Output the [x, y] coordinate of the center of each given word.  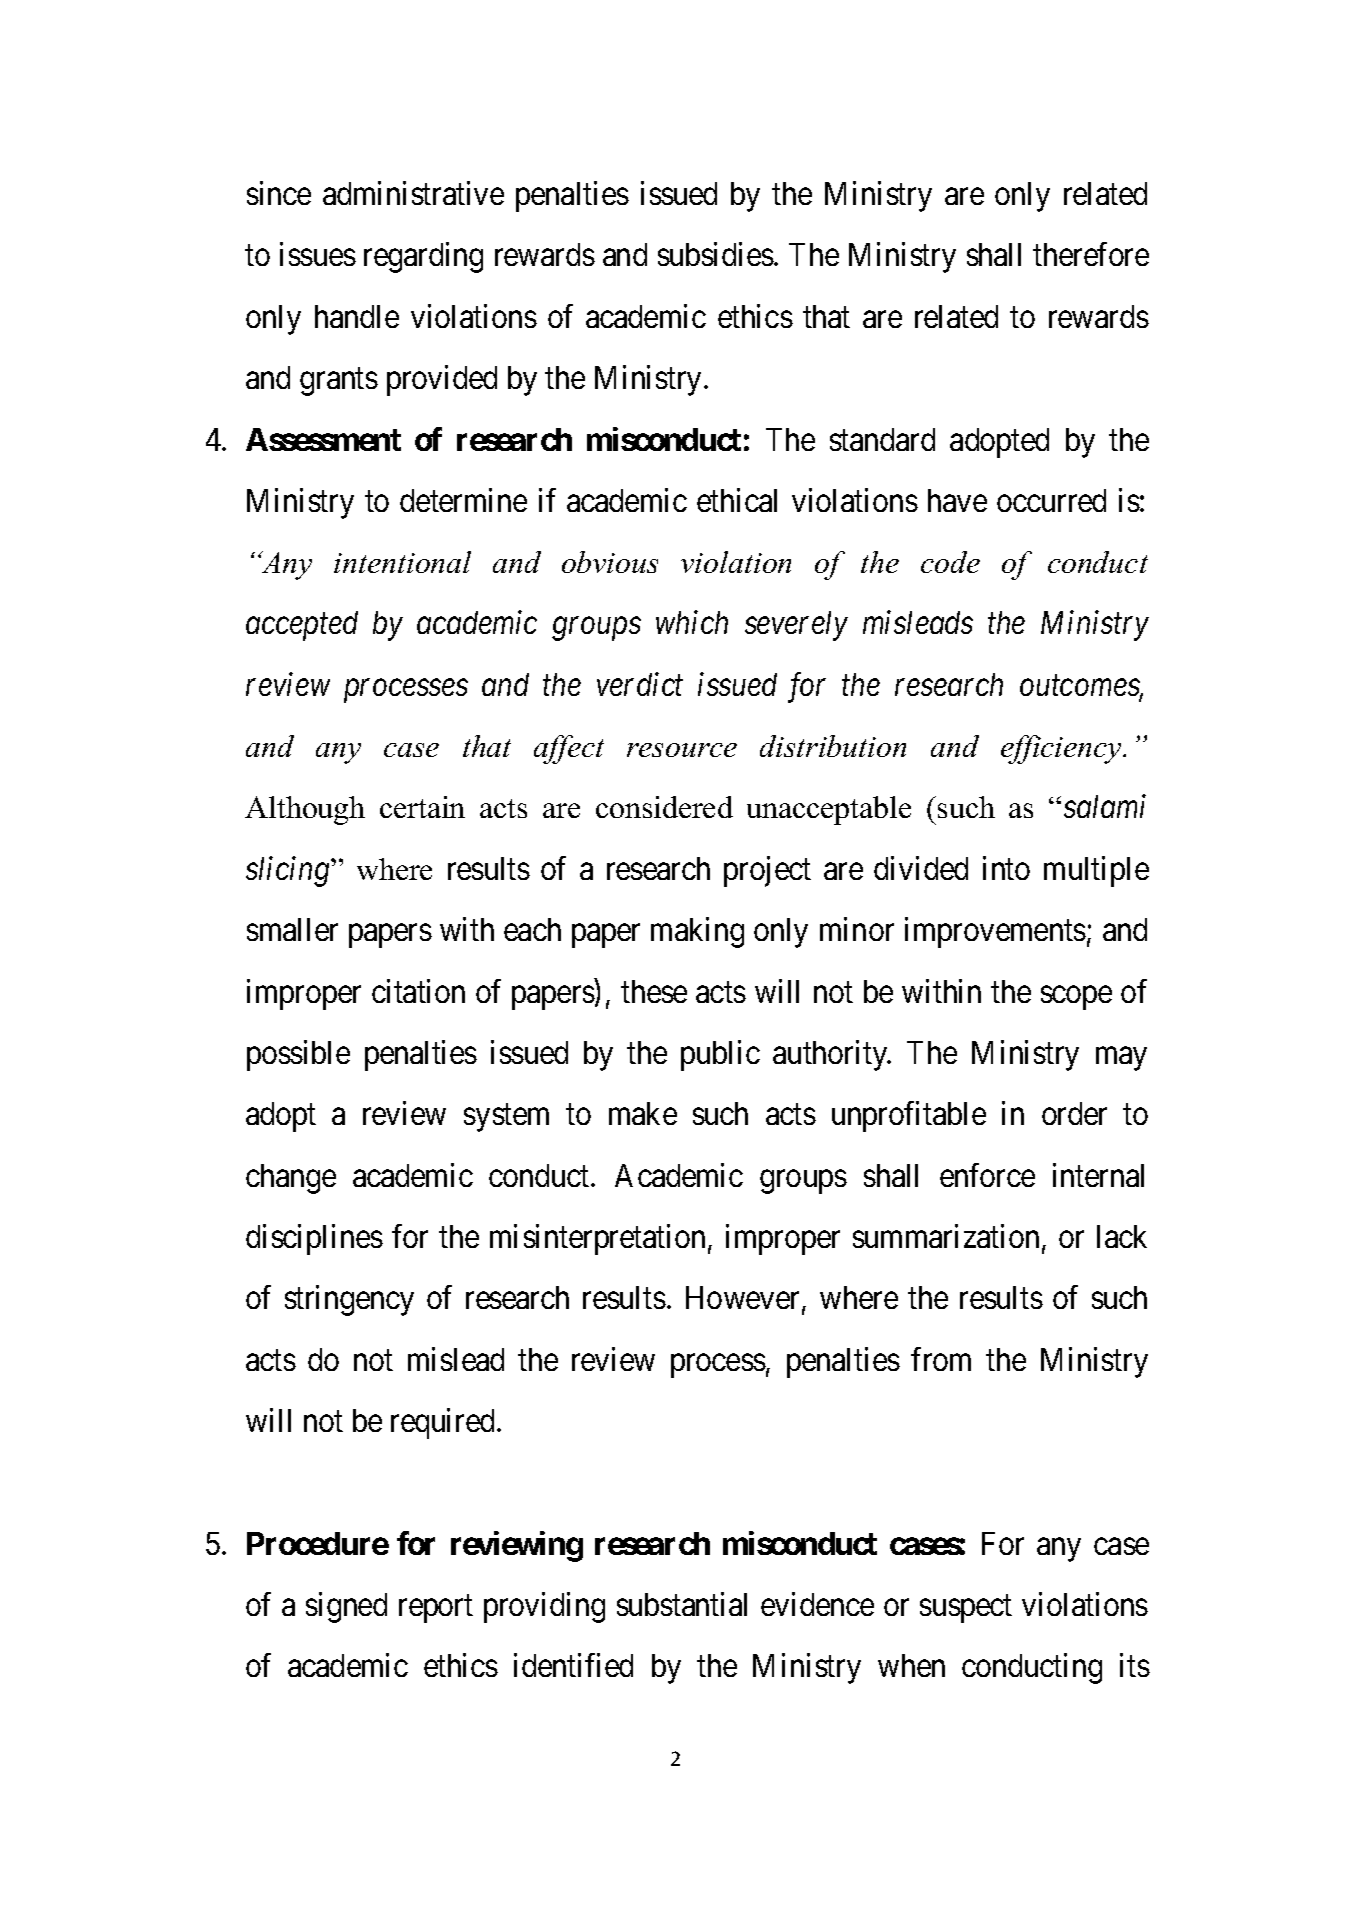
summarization [946, 1236]
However [744, 1299]
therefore [1091, 254]
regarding [423, 257]
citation [418, 991]
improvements [995, 932]
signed [346, 1607]
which [692, 622]
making [697, 932]
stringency [349, 1301]
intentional [402, 562]
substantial [682, 1604]
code [950, 562]
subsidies [716, 254]
